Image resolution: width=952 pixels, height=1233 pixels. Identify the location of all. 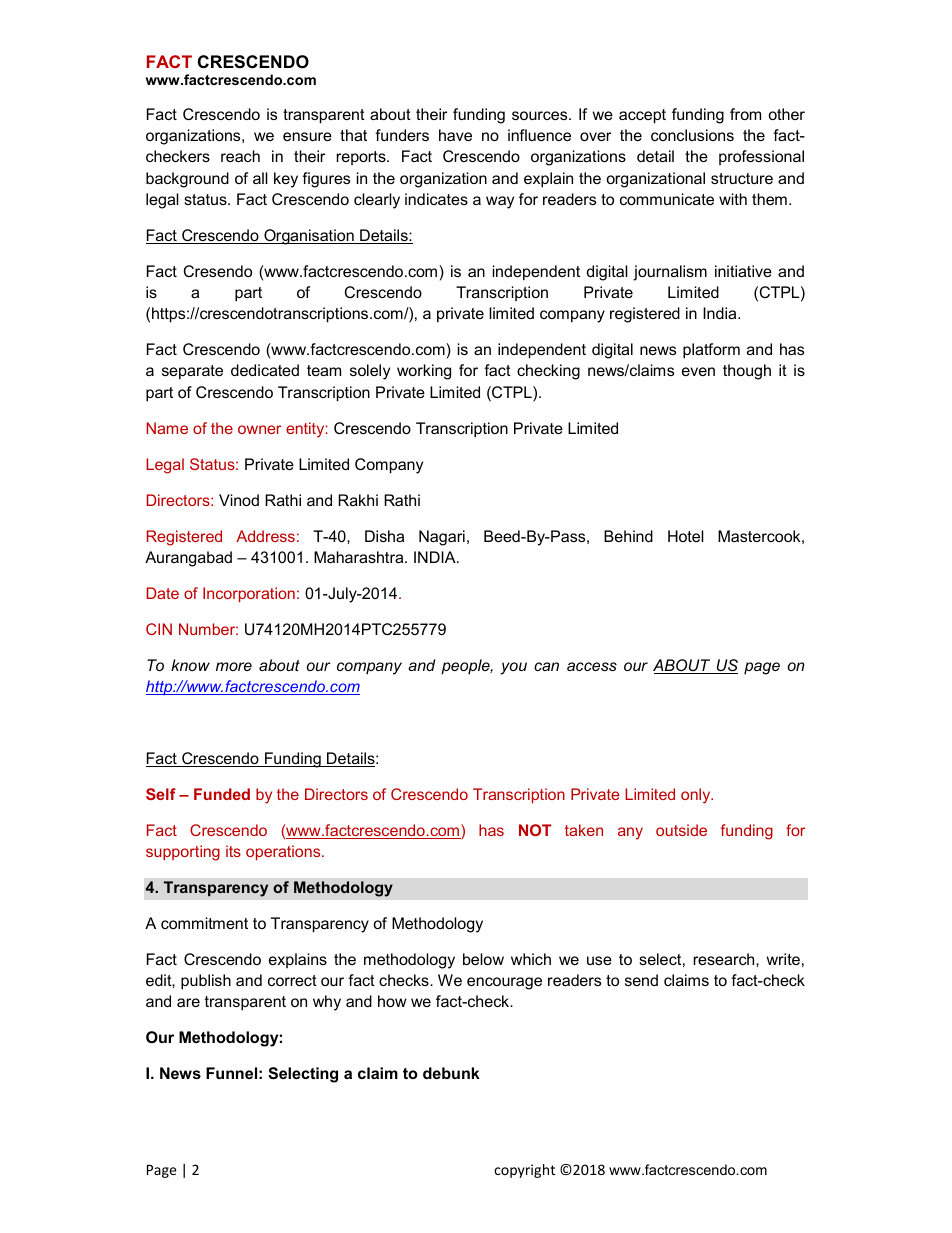
(260, 178).
